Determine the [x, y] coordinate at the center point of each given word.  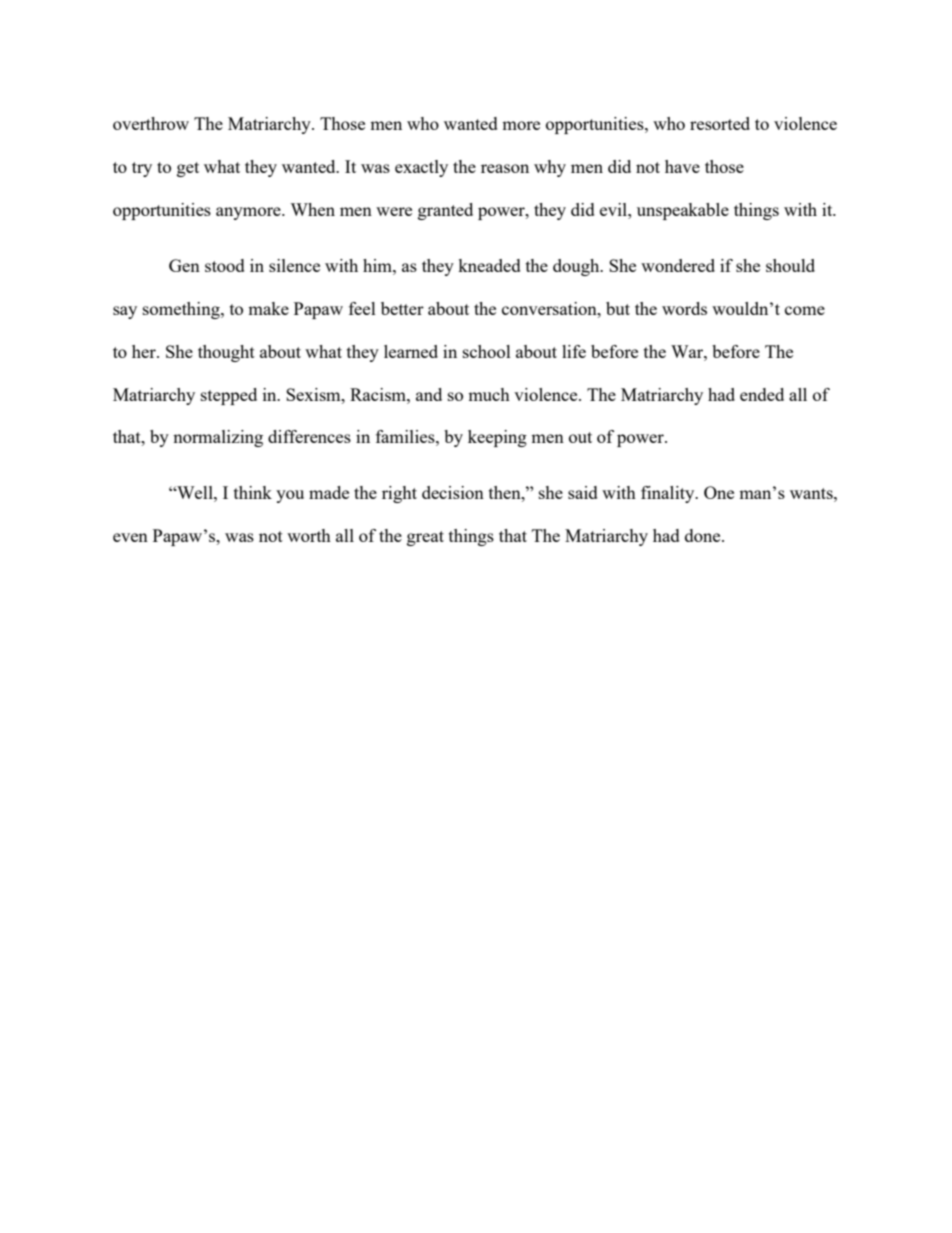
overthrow [151, 123]
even [130, 537]
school [487, 351]
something [182, 310]
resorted [720, 123]
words [684, 308]
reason [505, 168]
